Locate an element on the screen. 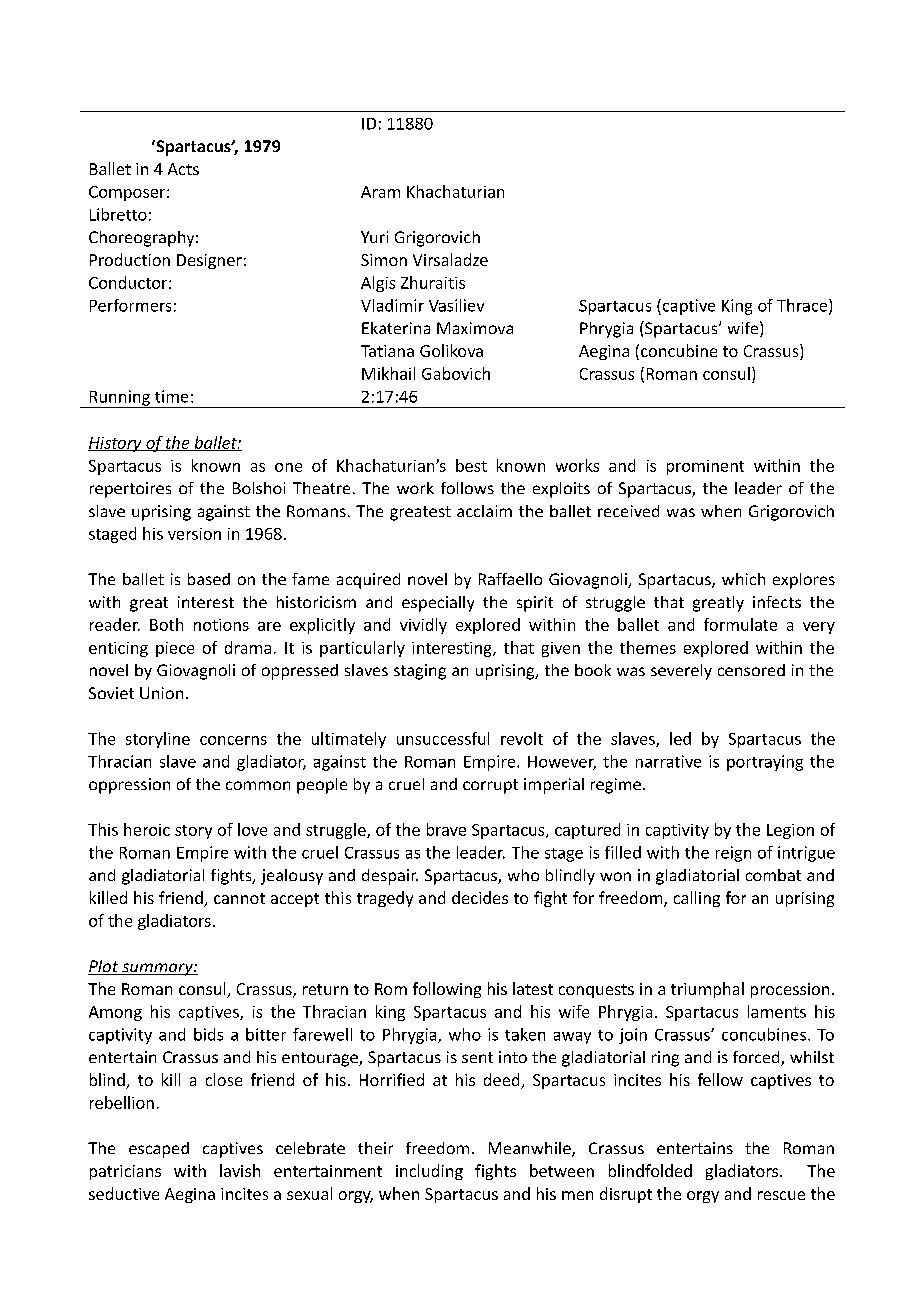  prominent is located at coordinates (705, 467).
